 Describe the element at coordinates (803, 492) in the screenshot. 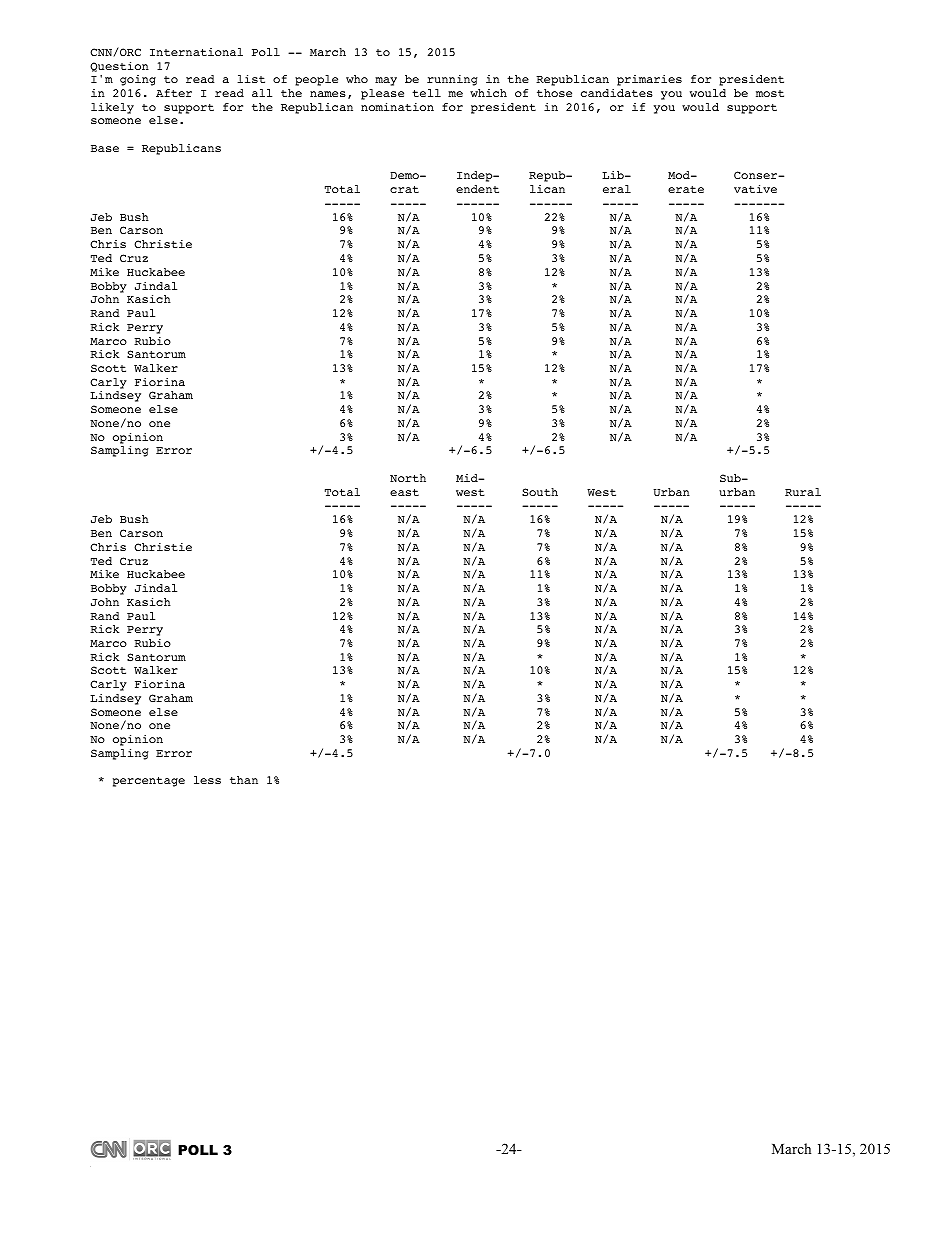

I see `Rural` at that location.
